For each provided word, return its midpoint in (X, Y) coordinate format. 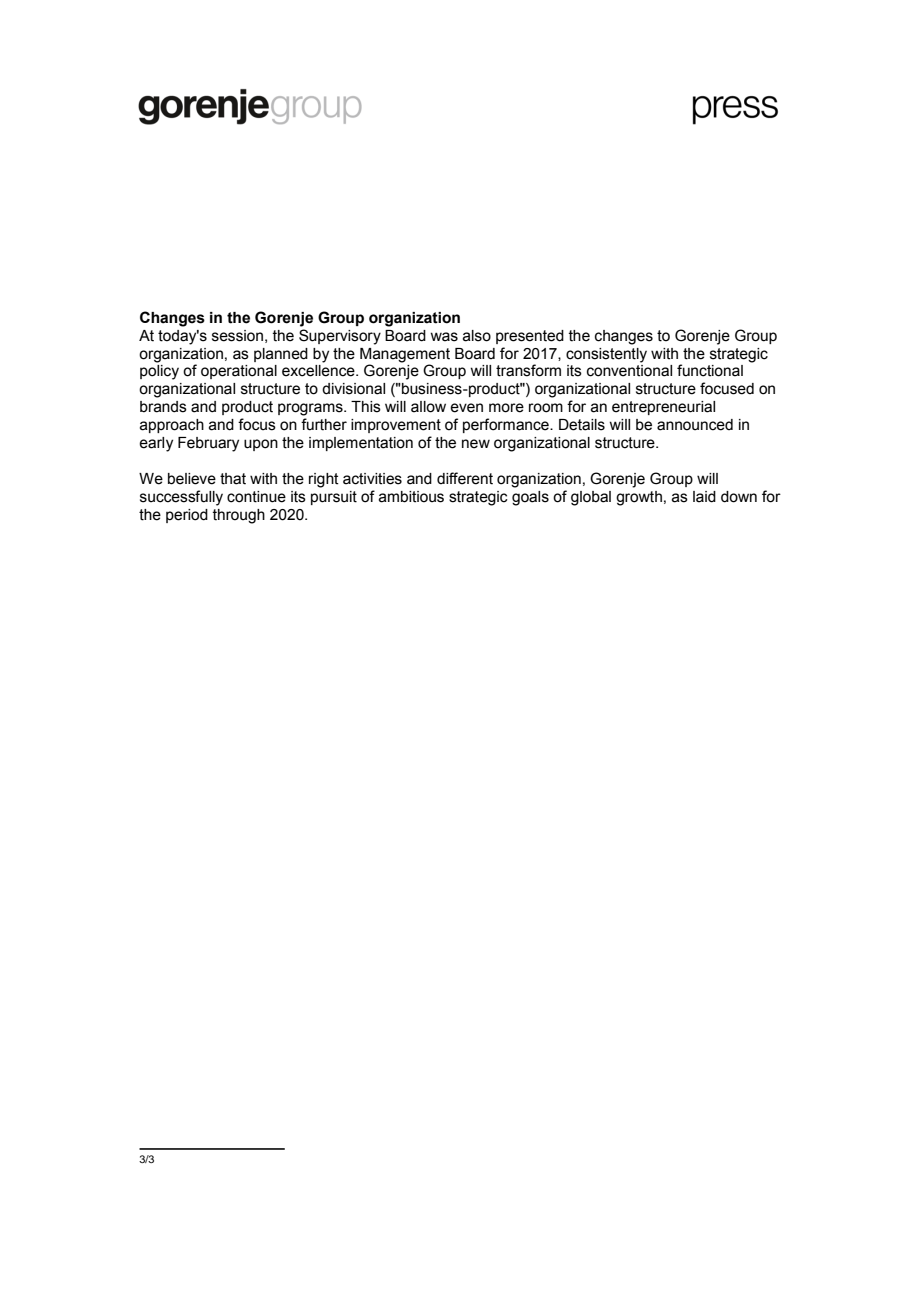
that (233, 479)
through (239, 516)
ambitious (411, 497)
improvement (396, 426)
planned (281, 355)
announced (695, 425)
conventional (629, 371)
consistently (606, 355)
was (444, 337)
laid (704, 497)
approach (172, 426)
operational (239, 372)
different (465, 478)
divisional (353, 389)
